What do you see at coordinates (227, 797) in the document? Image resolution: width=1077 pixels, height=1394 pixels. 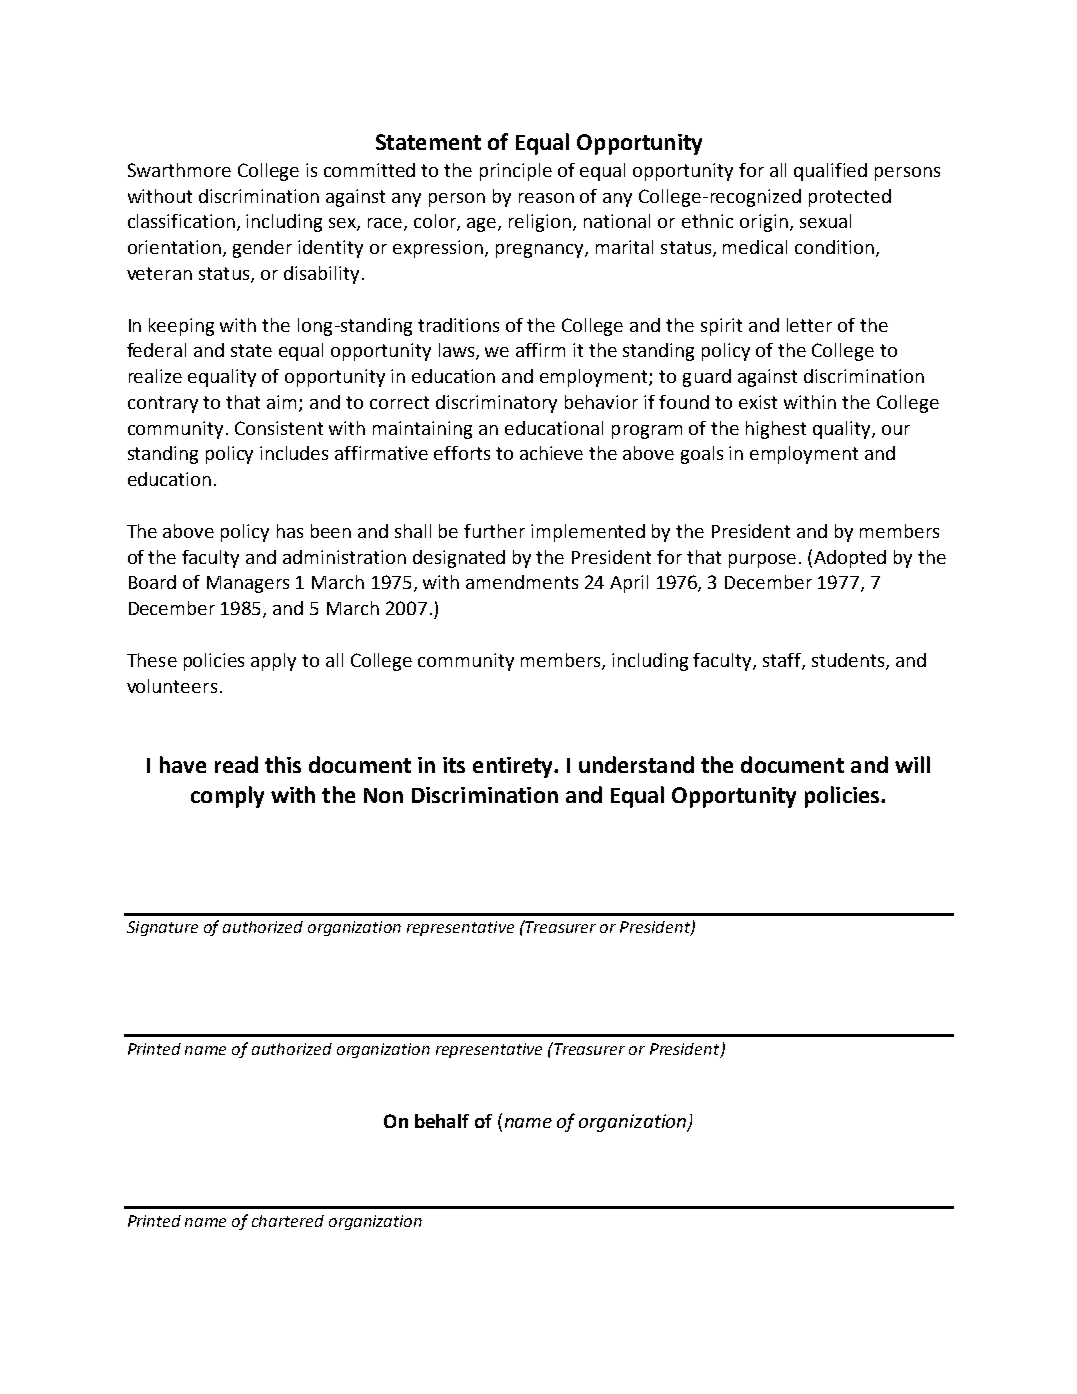 I see `comply` at bounding box center [227, 797].
